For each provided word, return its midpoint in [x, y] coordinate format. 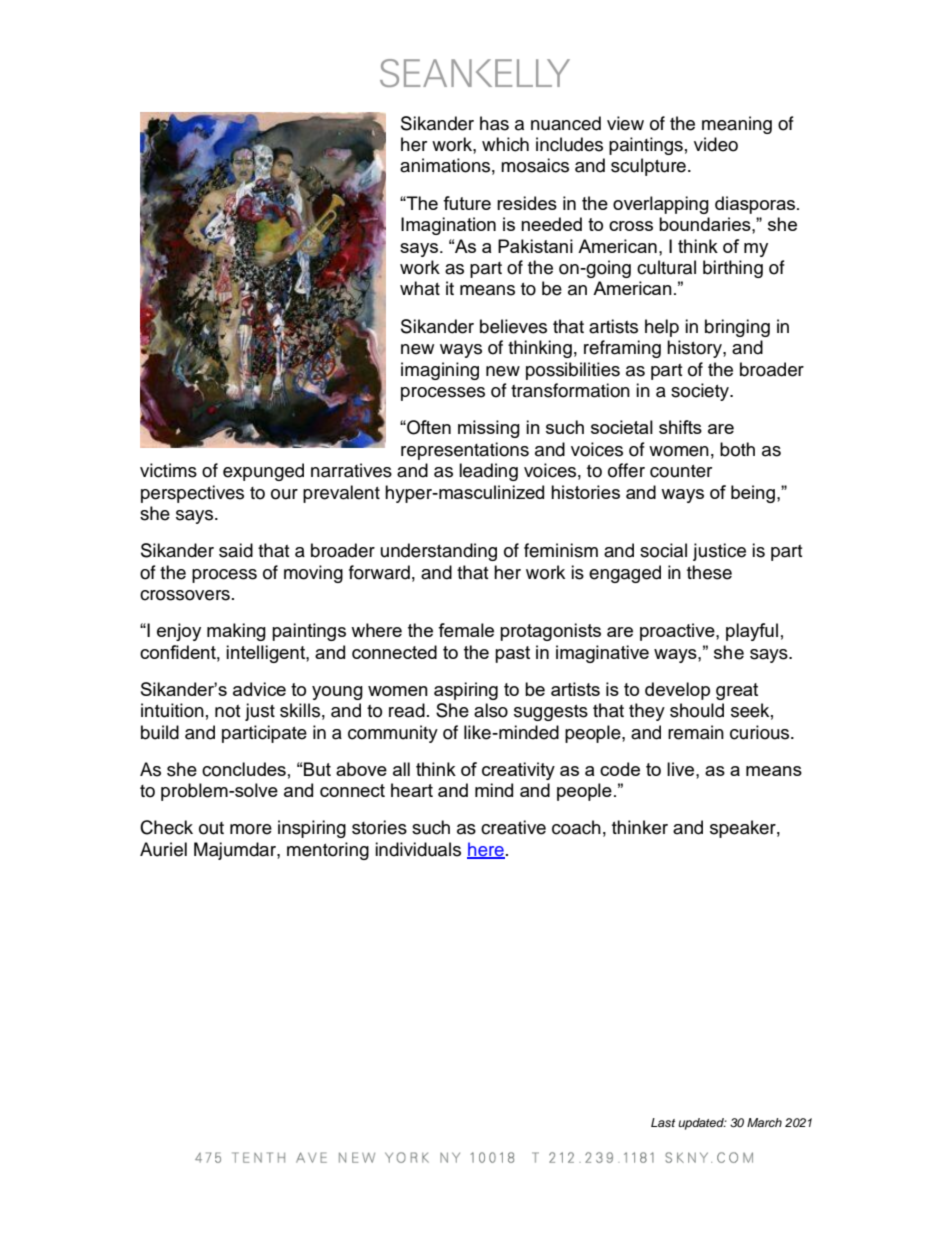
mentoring [328, 851]
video [716, 144]
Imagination [448, 226]
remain [696, 732]
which [505, 144]
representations [465, 451]
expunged [263, 472]
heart [412, 790]
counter [681, 471]
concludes [244, 769]
